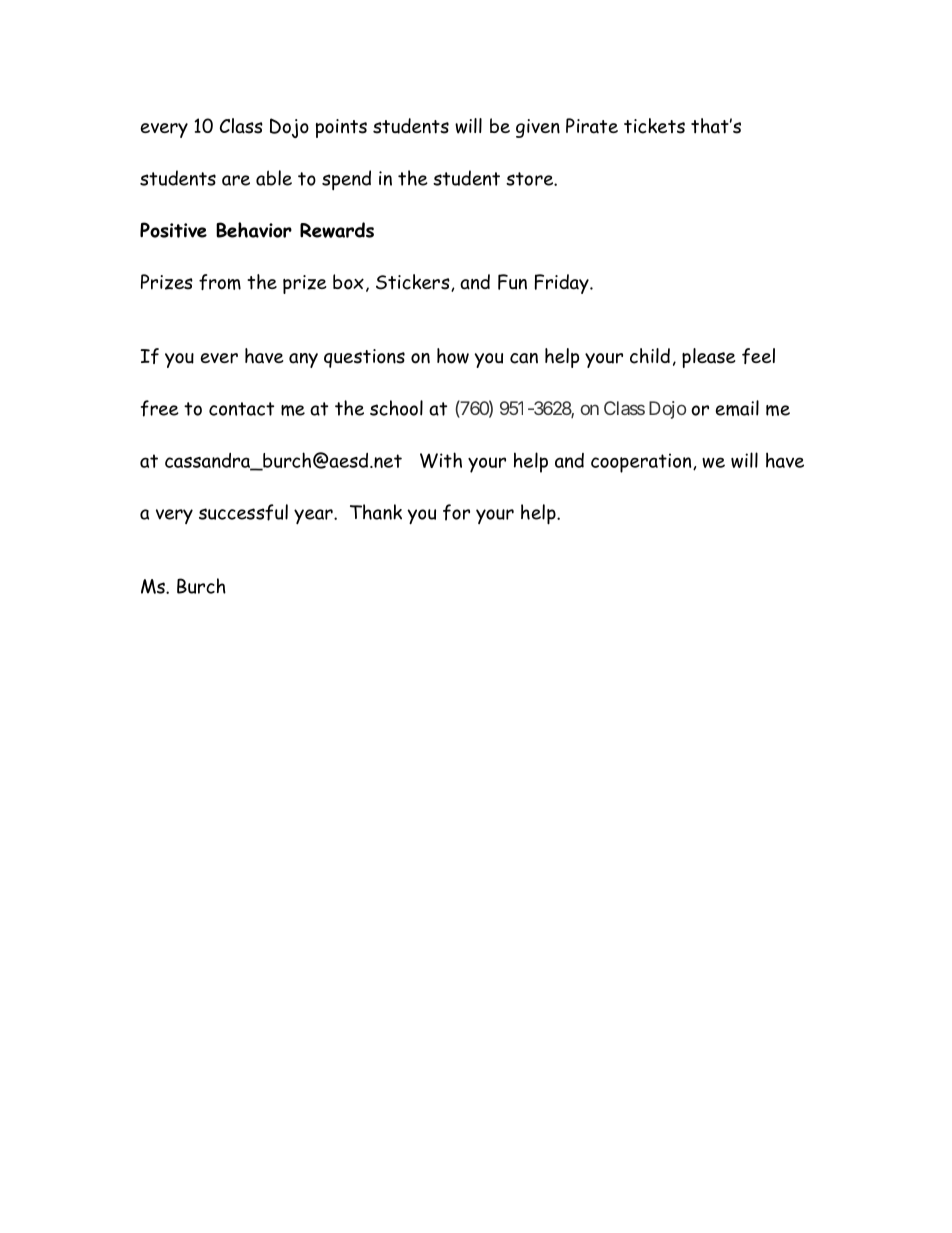  Describe the element at coordinates (709, 358) in the document. I see `please` at that location.
